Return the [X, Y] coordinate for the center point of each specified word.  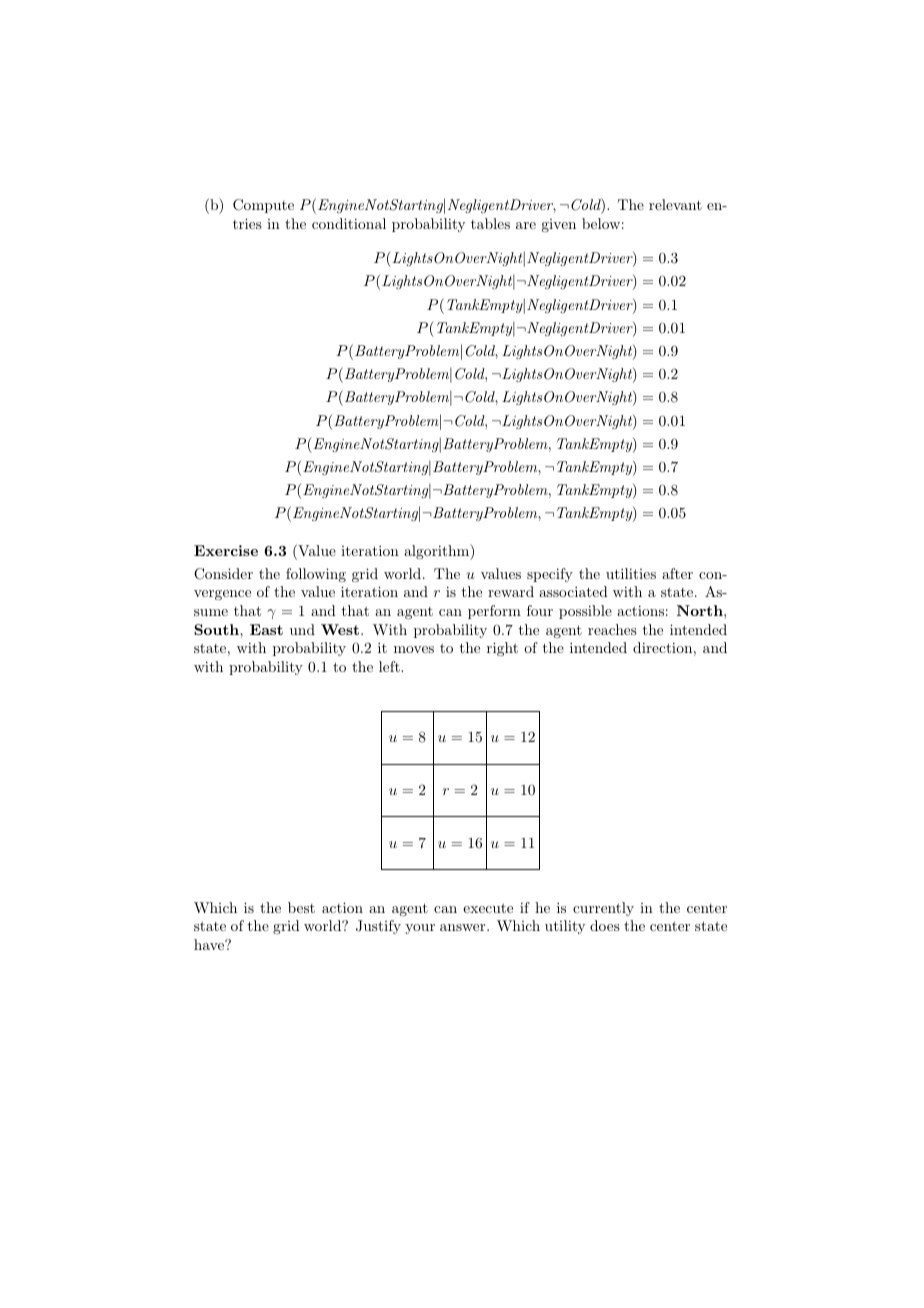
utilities [631, 573]
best [301, 907]
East [266, 629]
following [316, 575]
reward [511, 591]
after [677, 573]
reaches [612, 629]
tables [490, 223]
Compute [263, 206]
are [526, 225]
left [390, 666]
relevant [675, 204]
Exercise [226, 550]
